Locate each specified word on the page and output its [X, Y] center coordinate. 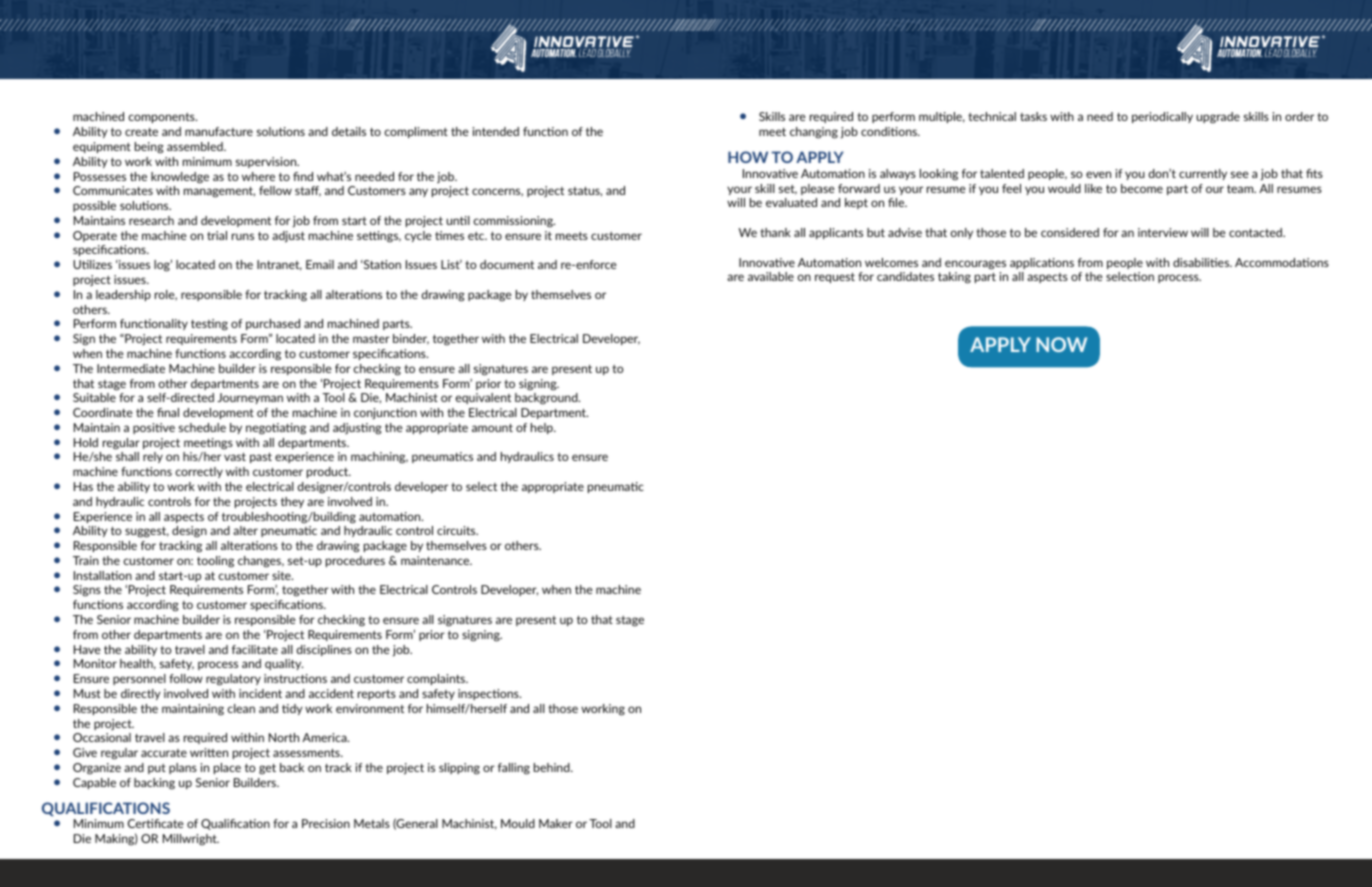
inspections [489, 694]
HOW [748, 157]
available [771, 276]
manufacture [219, 131]
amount [492, 427]
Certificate [156, 823]
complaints [437, 679]
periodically [1162, 117]
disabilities [1202, 262]
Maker [556, 823]
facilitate [255, 649]
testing [209, 325]
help [543, 428]
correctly [199, 472]
